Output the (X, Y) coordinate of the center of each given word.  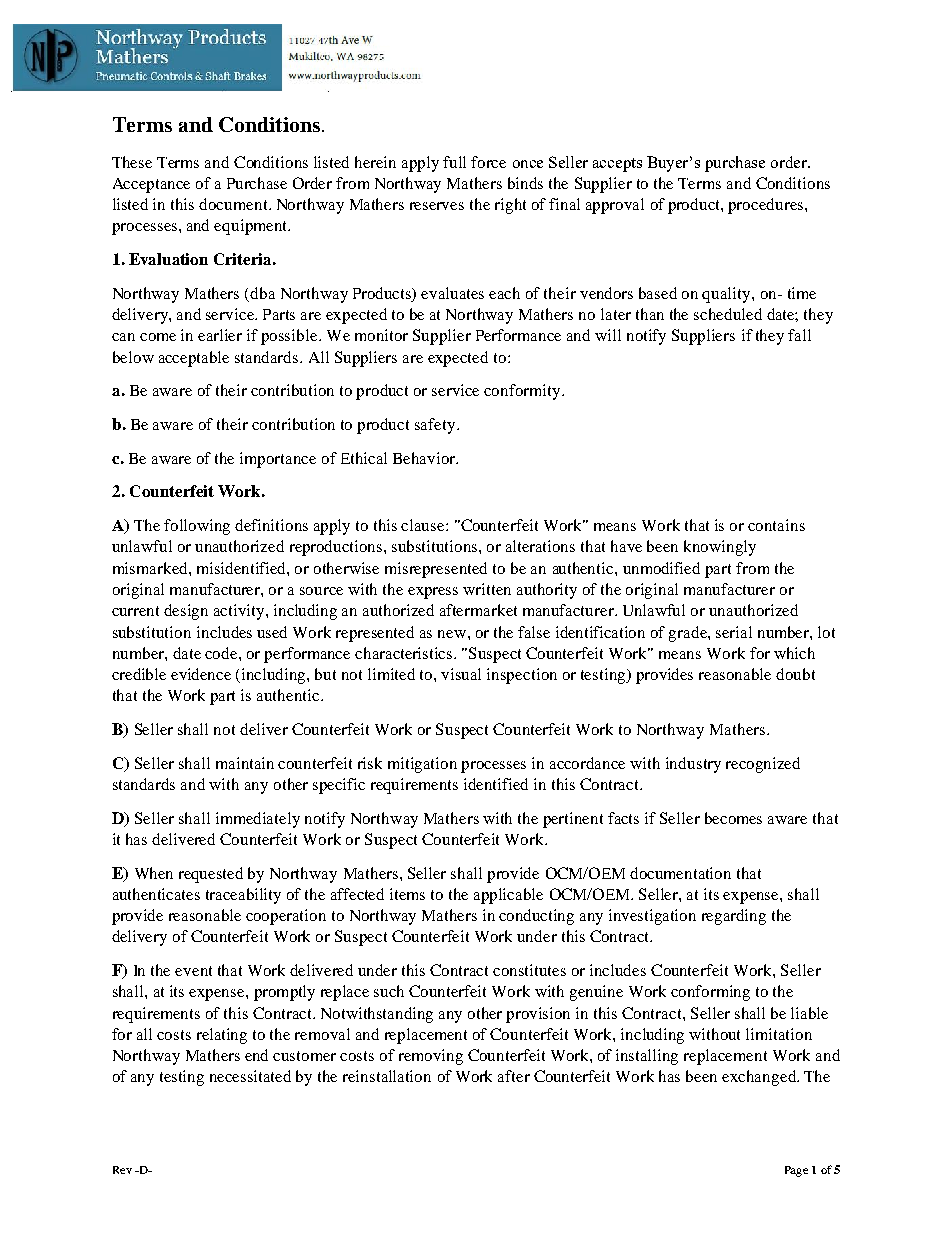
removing (431, 1057)
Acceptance (151, 185)
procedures (767, 206)
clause (424, 525)
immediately (258, 820)
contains (776, 525)
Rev (122, 1170)
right (510, 206)
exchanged (760, 1078)
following (197, 527)
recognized (763, 765)
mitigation (422, 765)
